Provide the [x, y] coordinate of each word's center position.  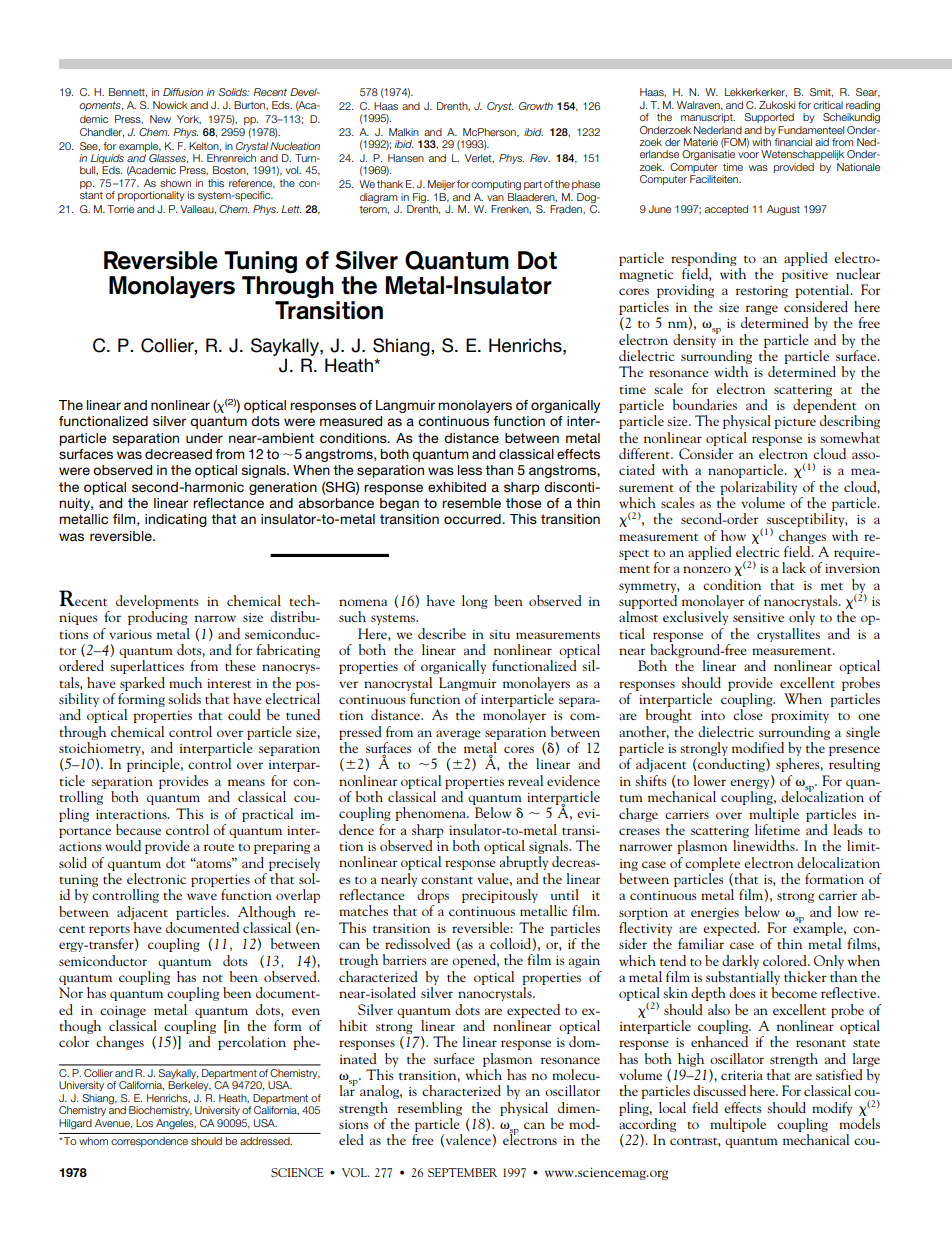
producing [158, 618]
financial [793, 142]
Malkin [404, 132]
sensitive [758, 617]
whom [93, 1141]
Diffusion [183, 92]
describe [442, 633]
